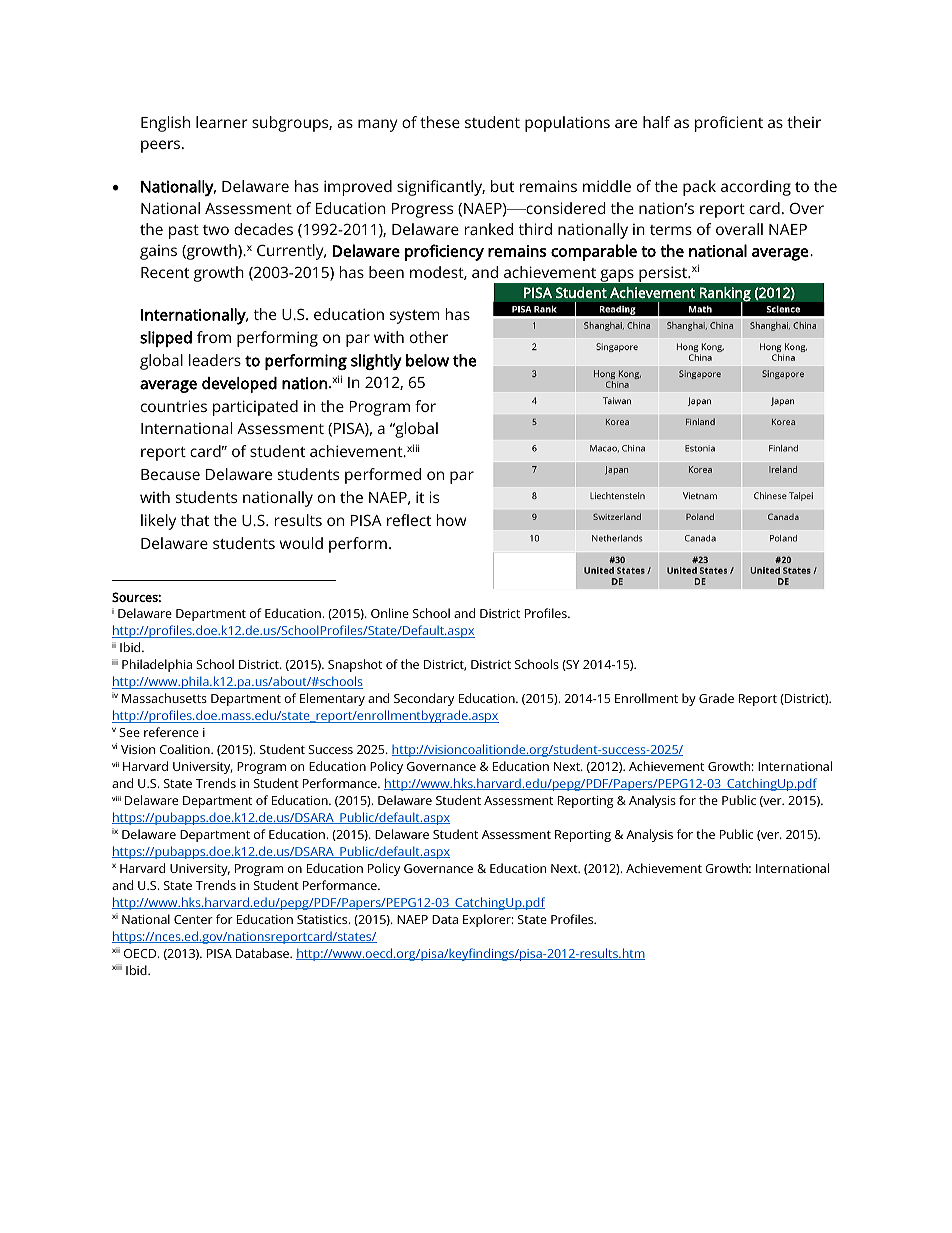 This document has width=952, height=1233. I want to click on that, so click(195, 520).
